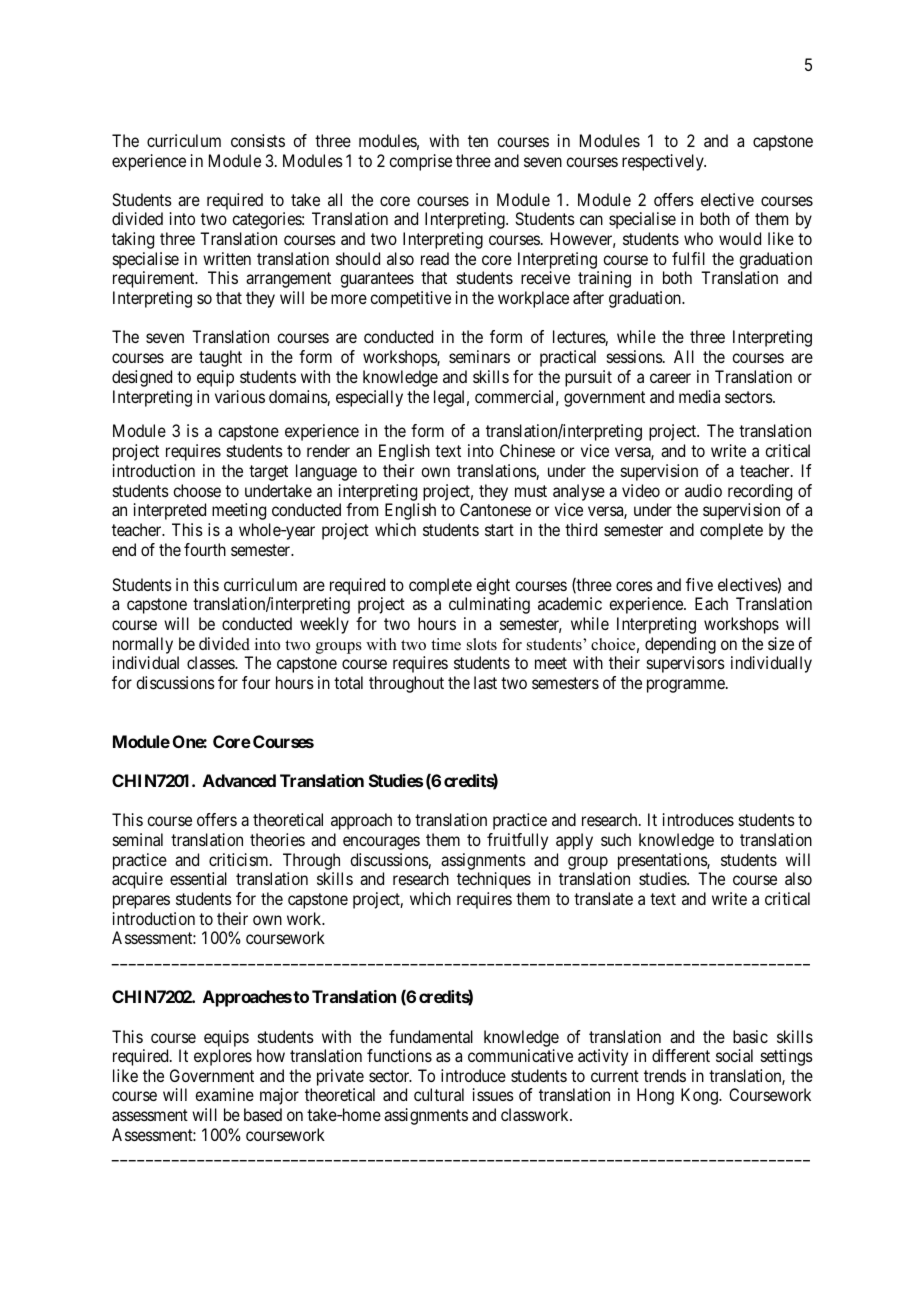  I want to click on examine, so click(224, 1094).
